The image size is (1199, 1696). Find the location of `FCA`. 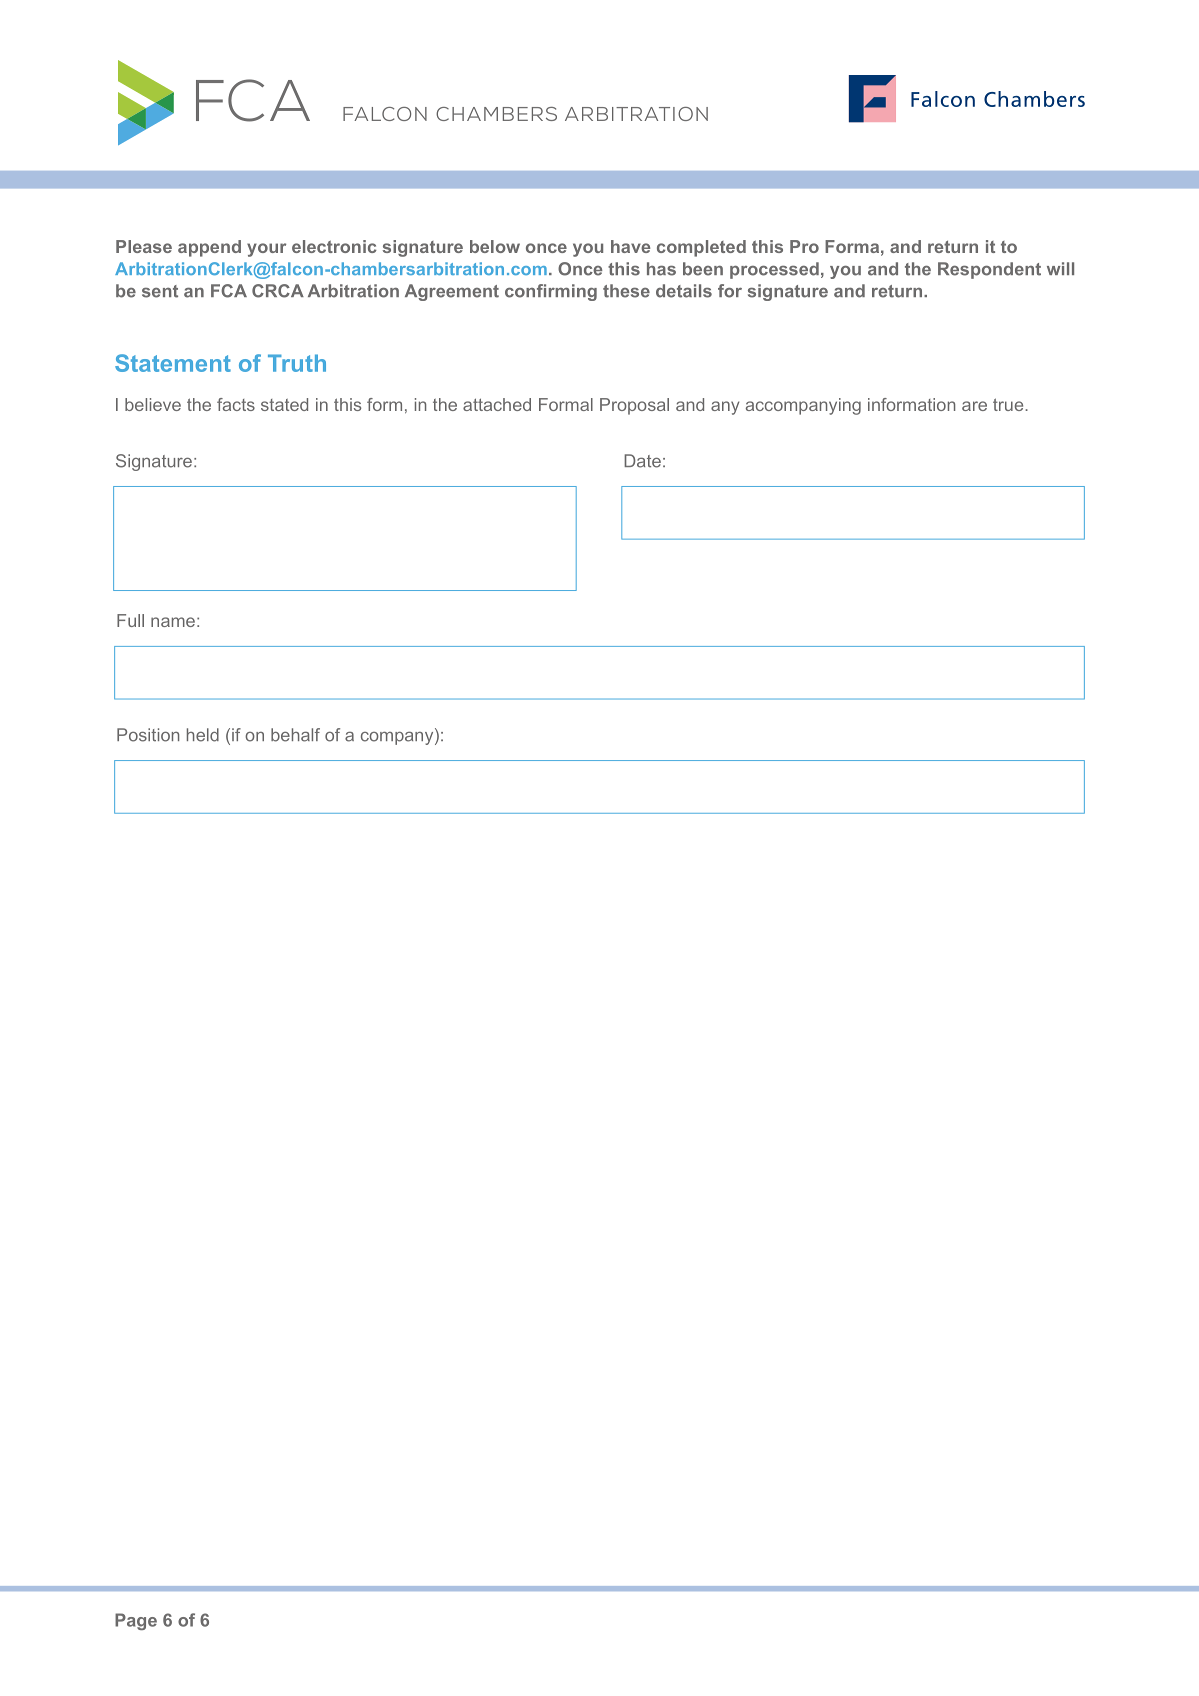

FCA is located at coordinates (229, 291).
